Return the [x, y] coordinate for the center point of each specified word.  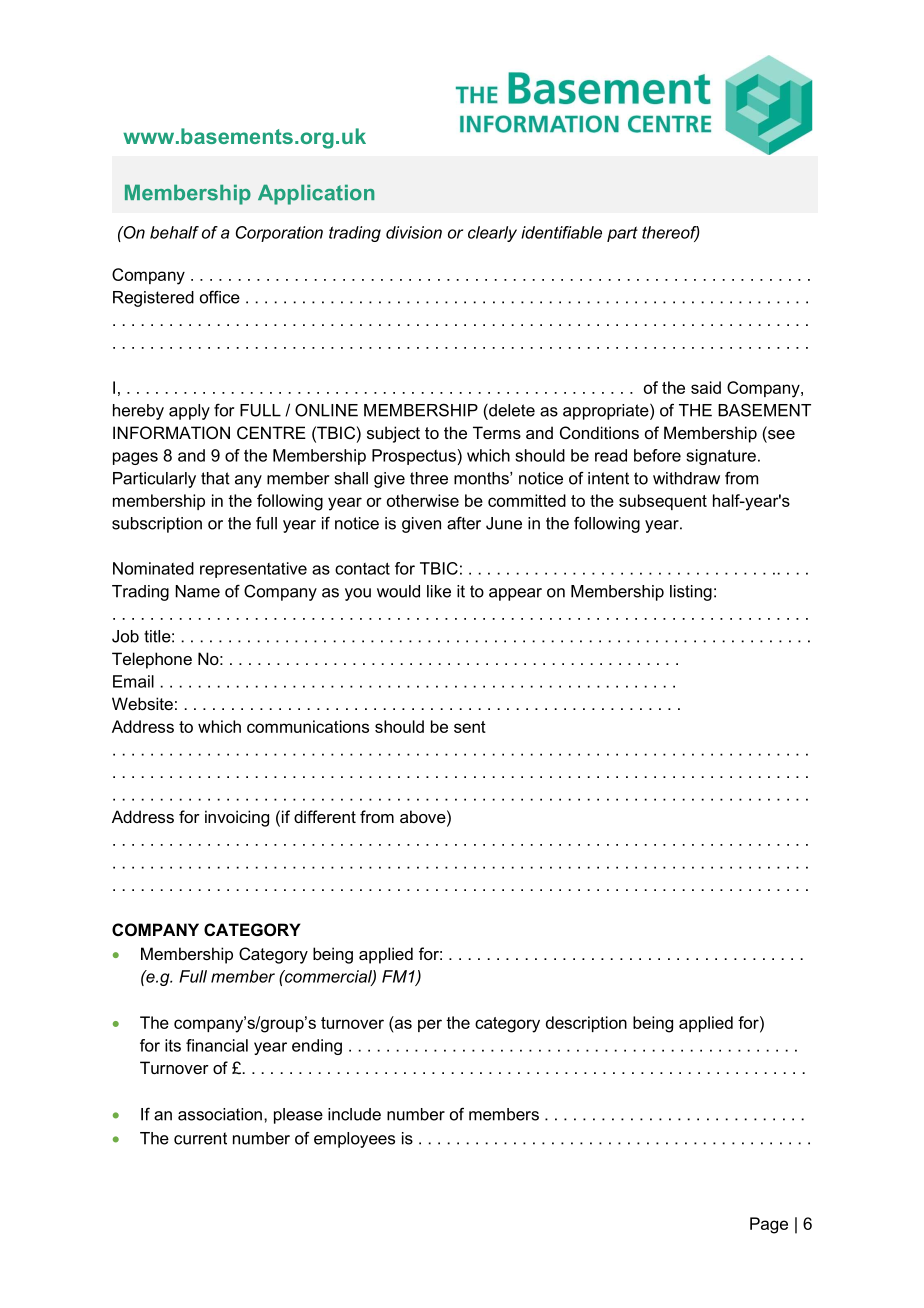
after [464, 523]
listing [691, 593]
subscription [157, 525]
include [354, 1114]
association [220, 1114]
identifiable [561, 232]
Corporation [279, 234]
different [325, 816]
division [414, 232]
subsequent [663, 502]
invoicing [237, 818]
